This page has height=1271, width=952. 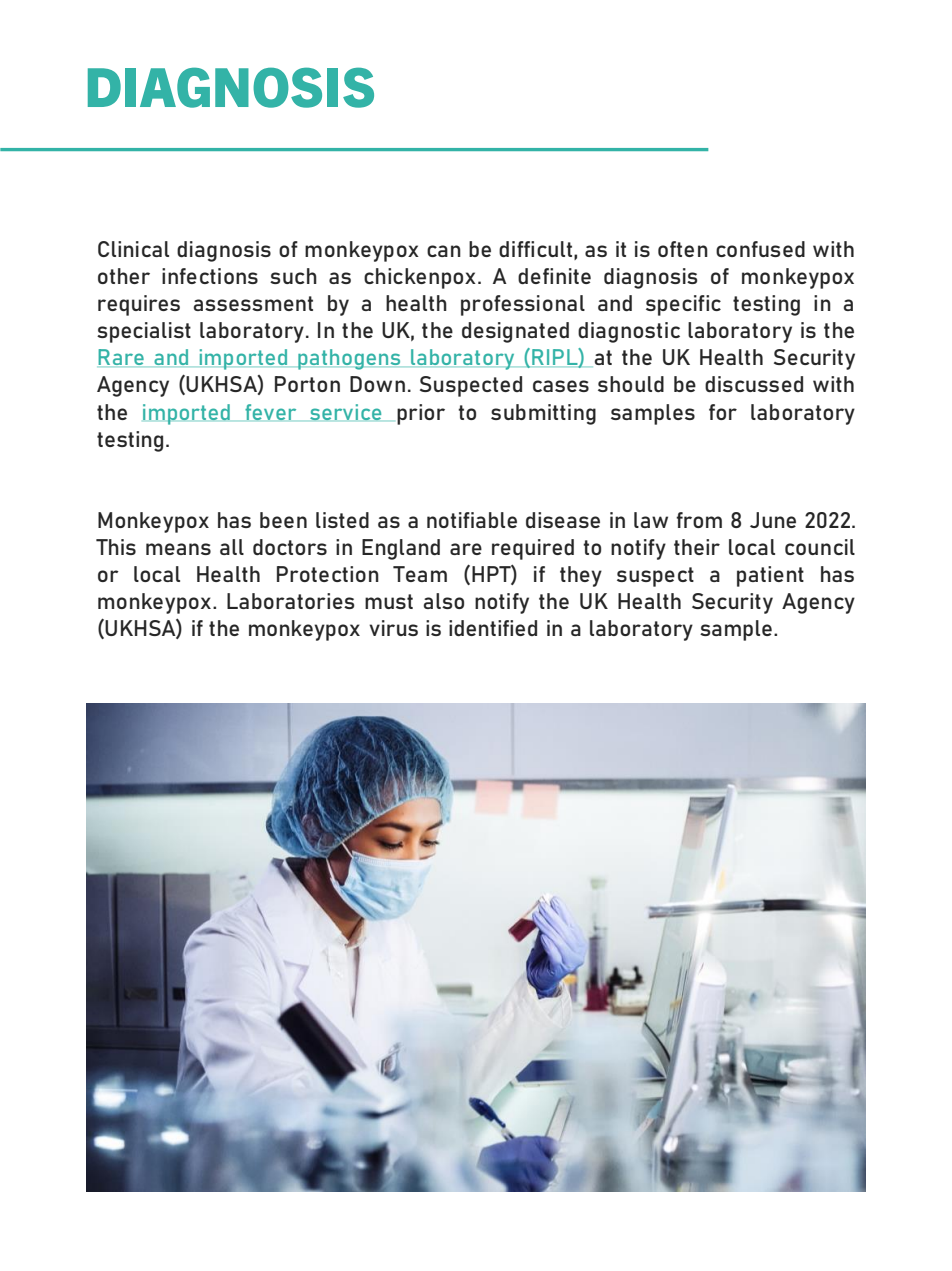 I want to click on infections, so click(x=210, y=276).
